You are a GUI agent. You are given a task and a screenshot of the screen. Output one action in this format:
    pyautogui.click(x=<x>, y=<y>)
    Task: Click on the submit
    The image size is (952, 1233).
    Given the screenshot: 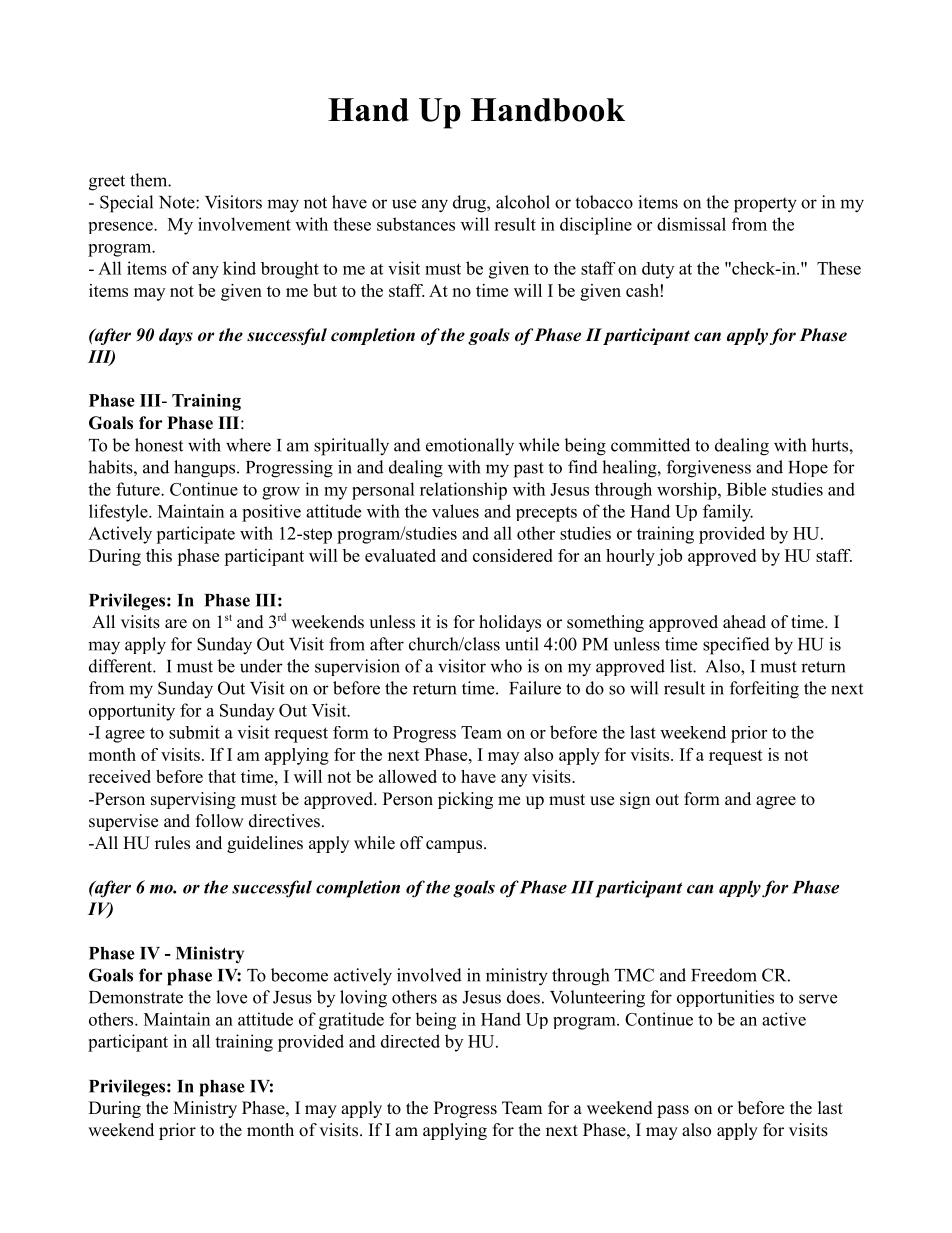 What is the action you would take?
    pyautogui.click(x=194, y=732)
